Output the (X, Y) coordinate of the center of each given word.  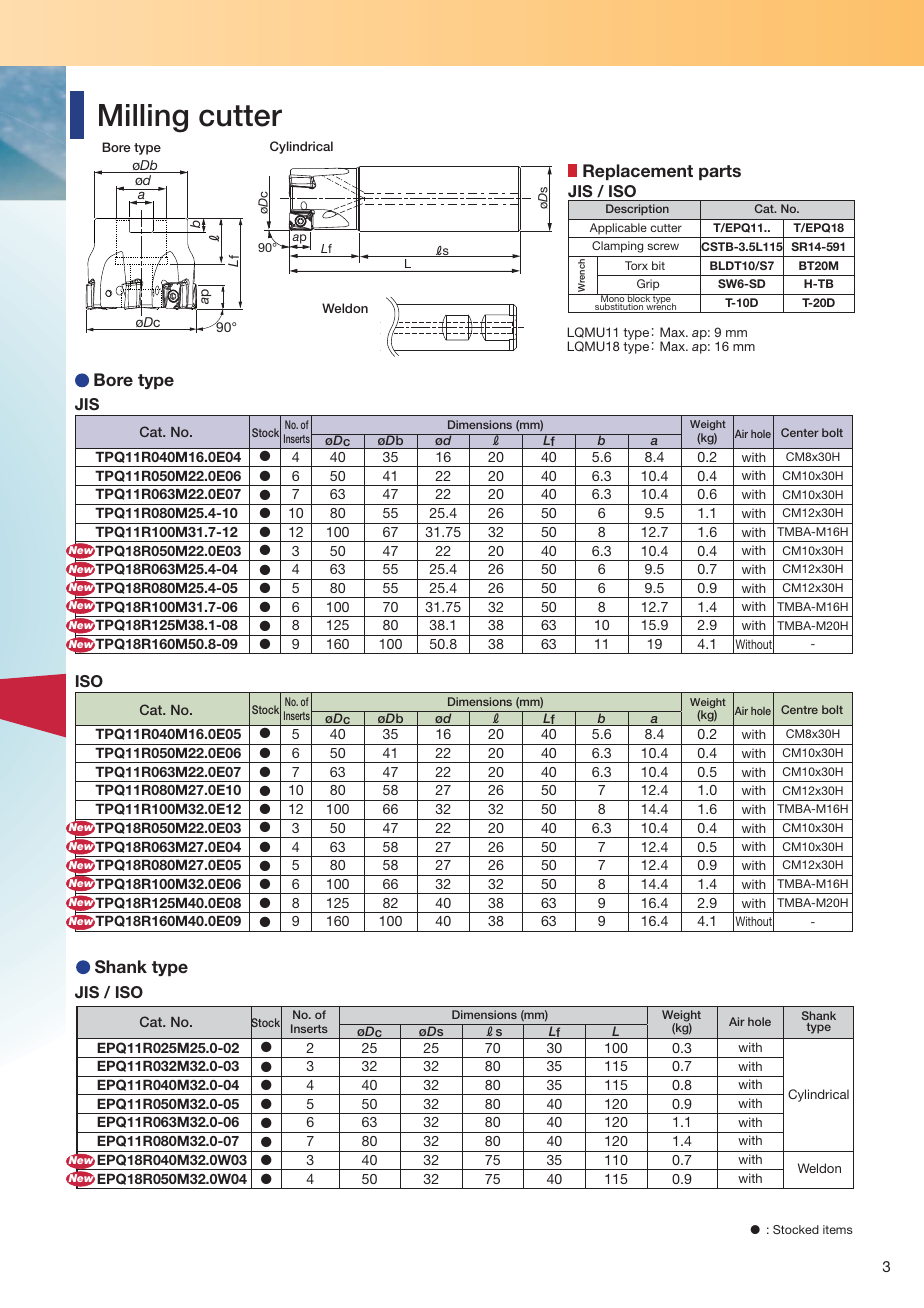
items (838, 1229)
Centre (799, 709)
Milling (143, 118)
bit (658, 265)
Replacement (638, 172)
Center (800, 432)
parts (720, 172)
